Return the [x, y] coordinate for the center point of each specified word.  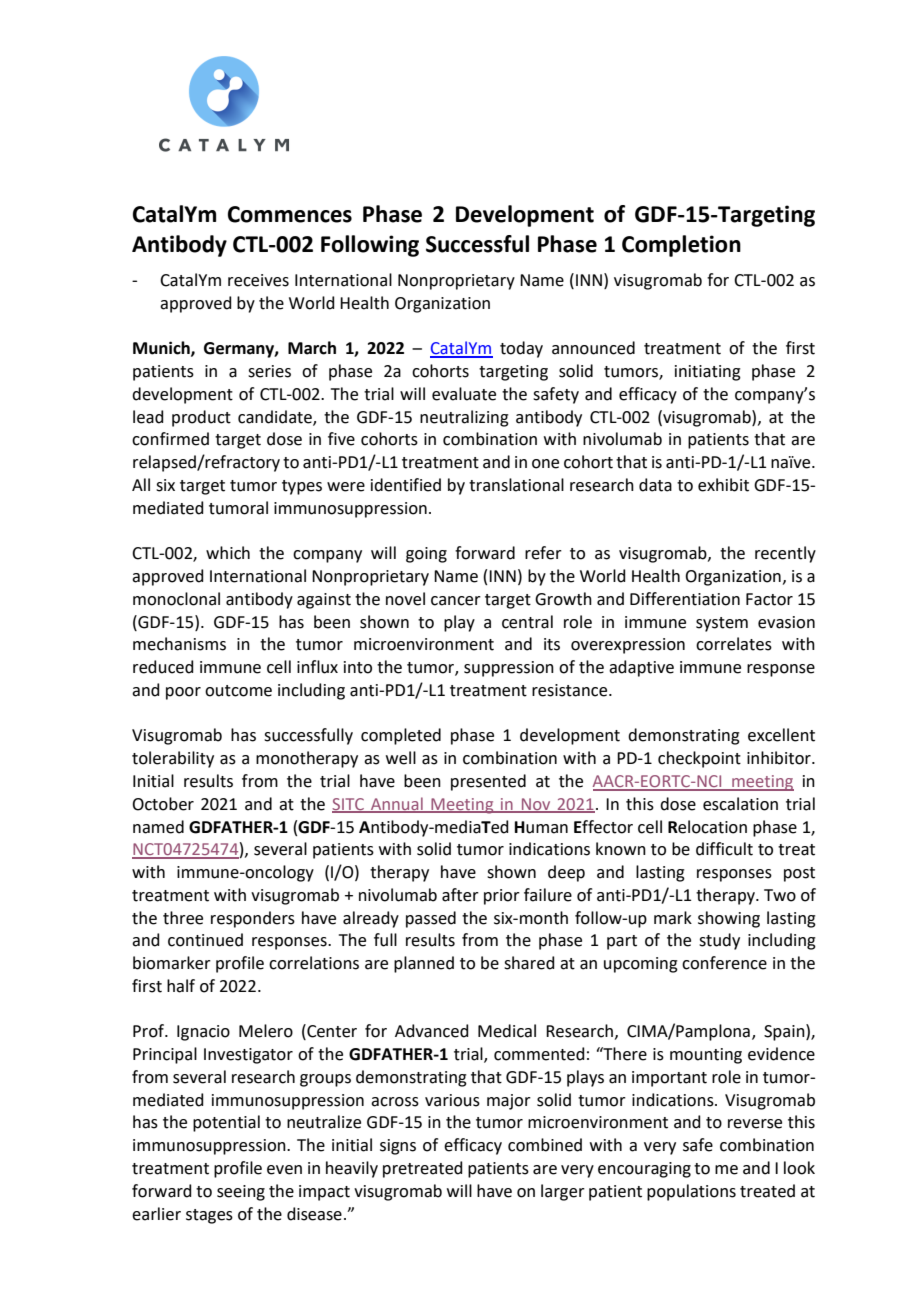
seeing [241, 1193]
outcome [238, 691]
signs [398, 1147]
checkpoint [699, 759]
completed [401, 736]
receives [258, 280]
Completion [681, 246]
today [521, 349]
